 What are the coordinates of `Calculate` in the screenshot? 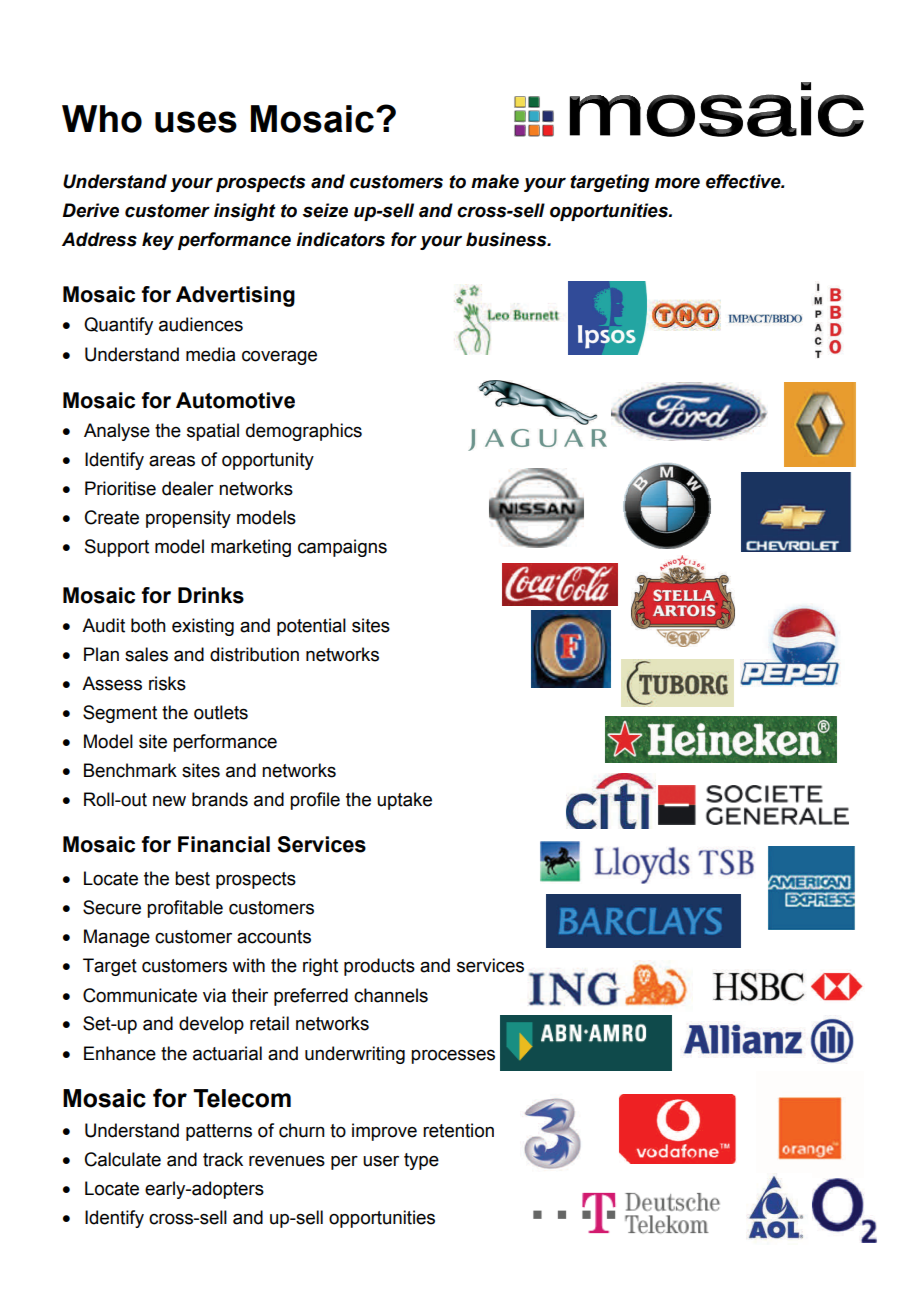 It's located at (123, 1159).
